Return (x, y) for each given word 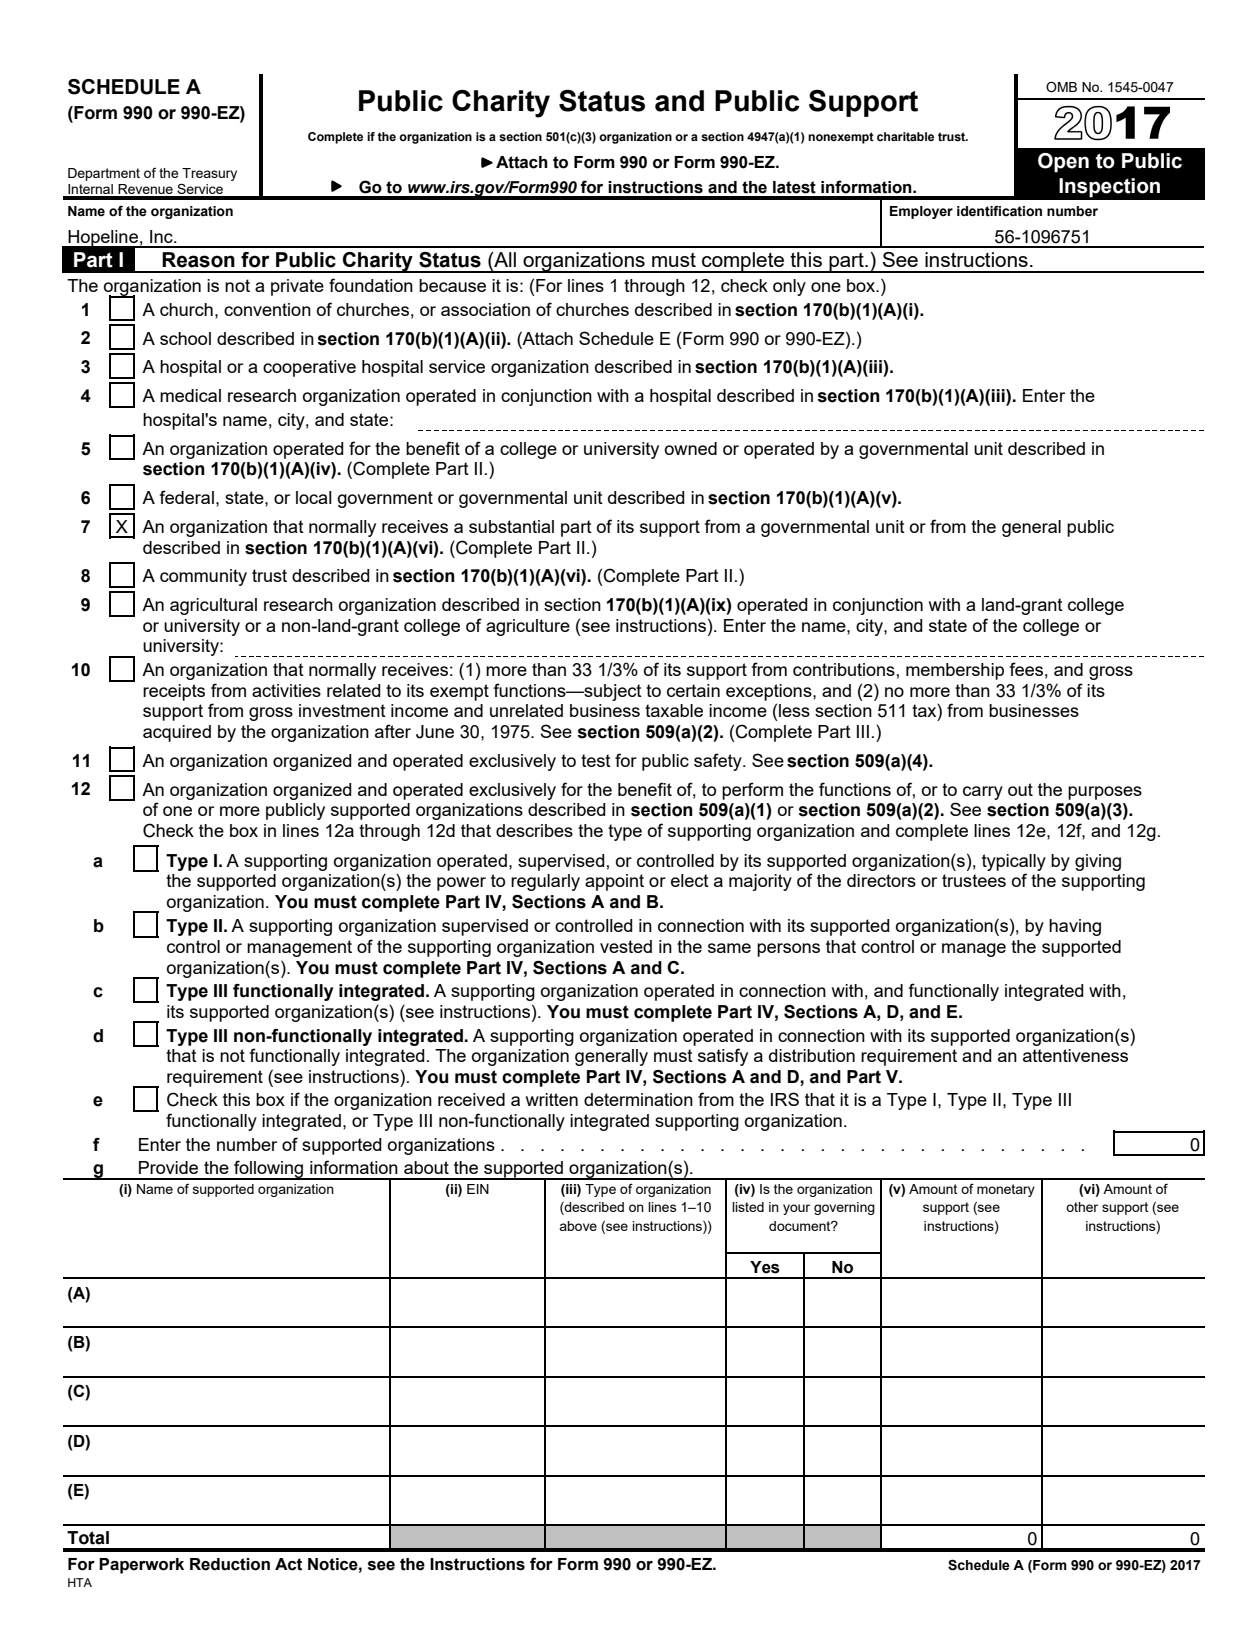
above (578, 1226)
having (1075, 927)
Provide (168, 1167)
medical (190, 395)
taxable (674, 710)
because (452, 285)
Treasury (209, 174)
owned (691, 448)
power (461, 884)
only (789, 287)
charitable (905, 136)
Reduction (230, 1564)
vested (626, 946)
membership (955, 671)
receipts (174, 692)
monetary (1006, 1190)
